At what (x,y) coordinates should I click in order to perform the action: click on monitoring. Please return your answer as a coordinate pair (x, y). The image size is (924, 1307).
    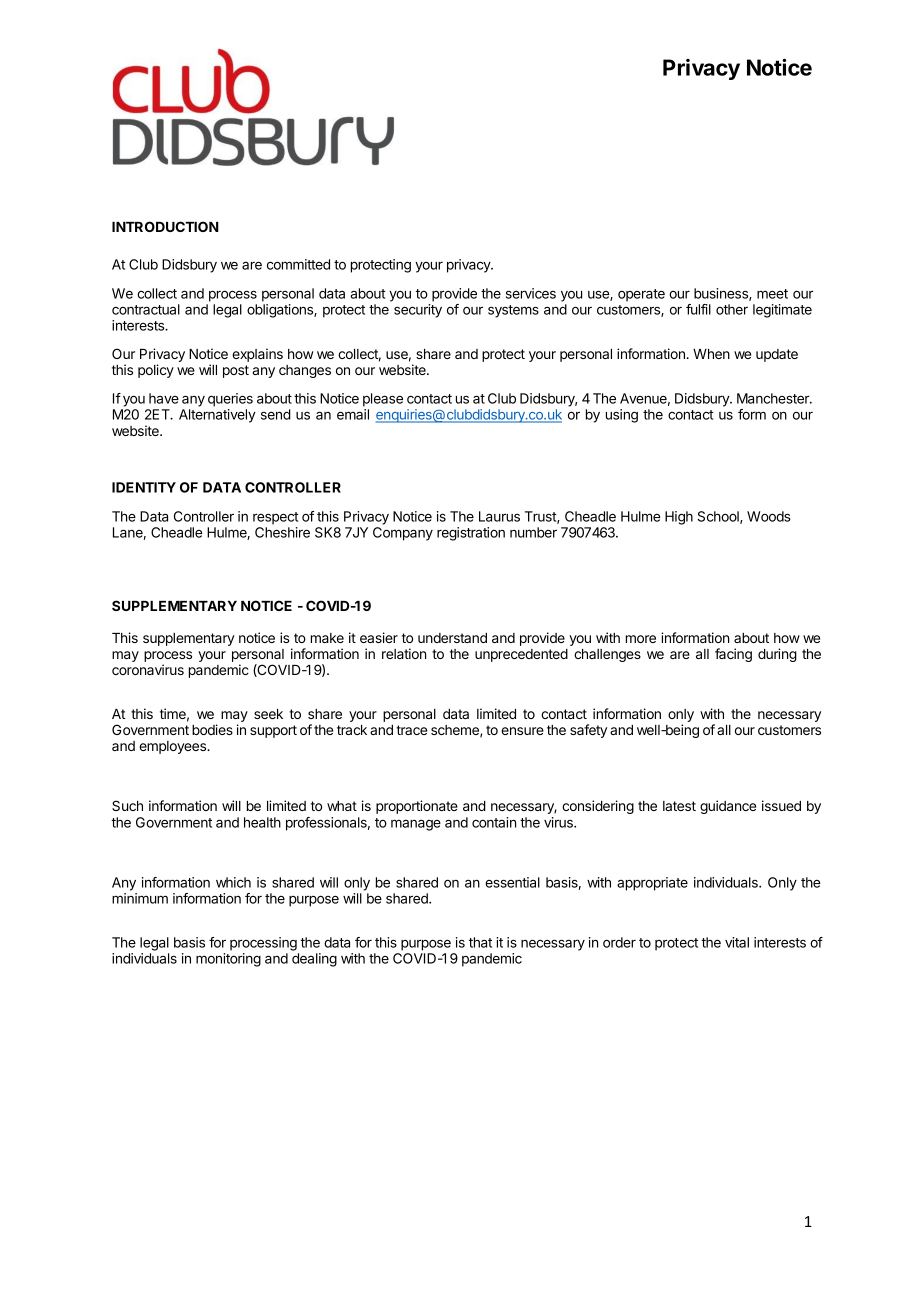
    Looking at the image, I should click on (228, 960).
